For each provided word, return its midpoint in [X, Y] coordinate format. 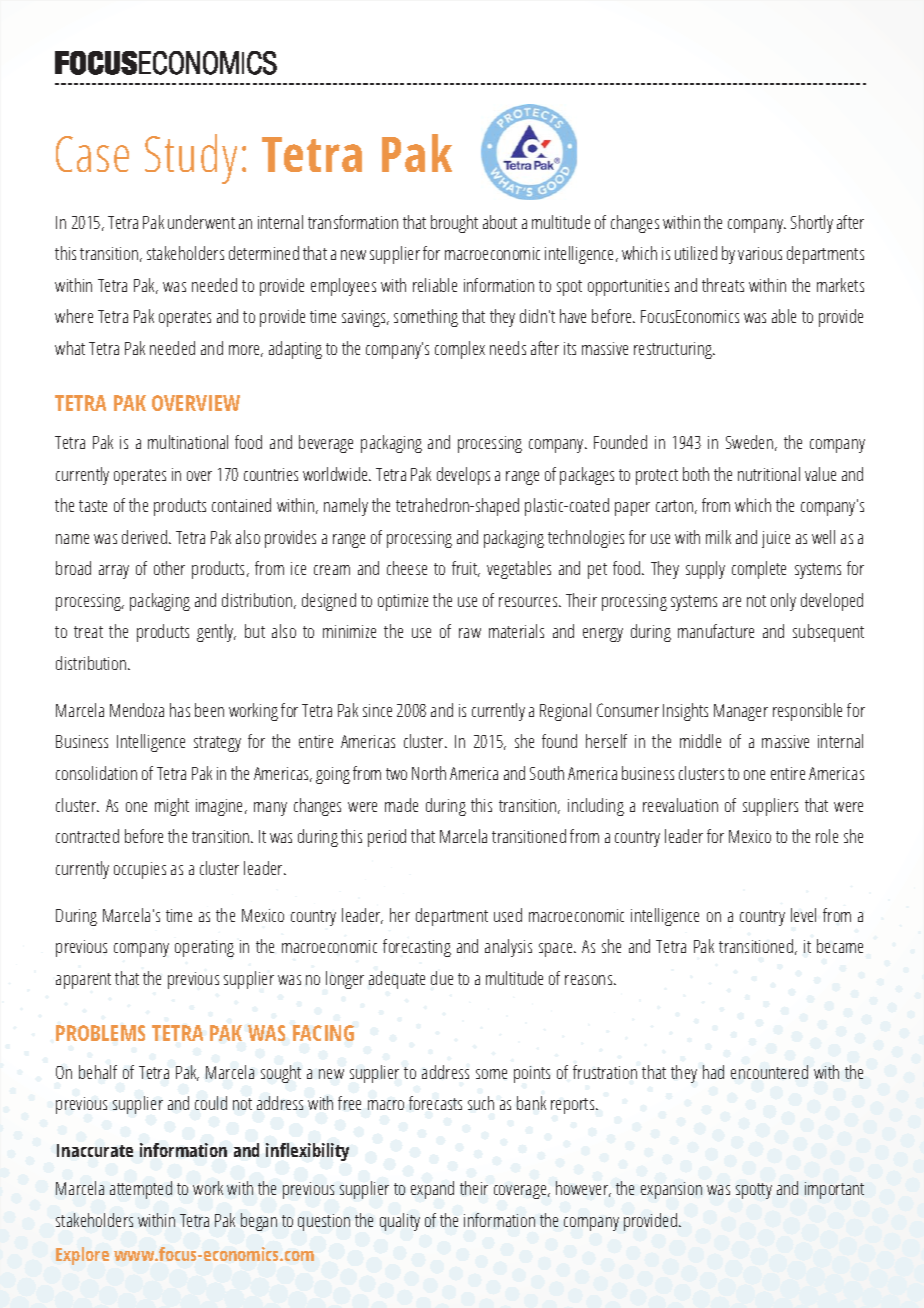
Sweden [749, 442]
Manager [741, 712]
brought [454, 224]
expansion [671, 1190]
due [442, 978]
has [180, 710]
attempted [141, 1190]
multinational [188, 442]
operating [204, 948]
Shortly [812, 224]
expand [432, 1190]
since [377, 710]
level [803, 915]
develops [463, 476]
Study [191, 159]
